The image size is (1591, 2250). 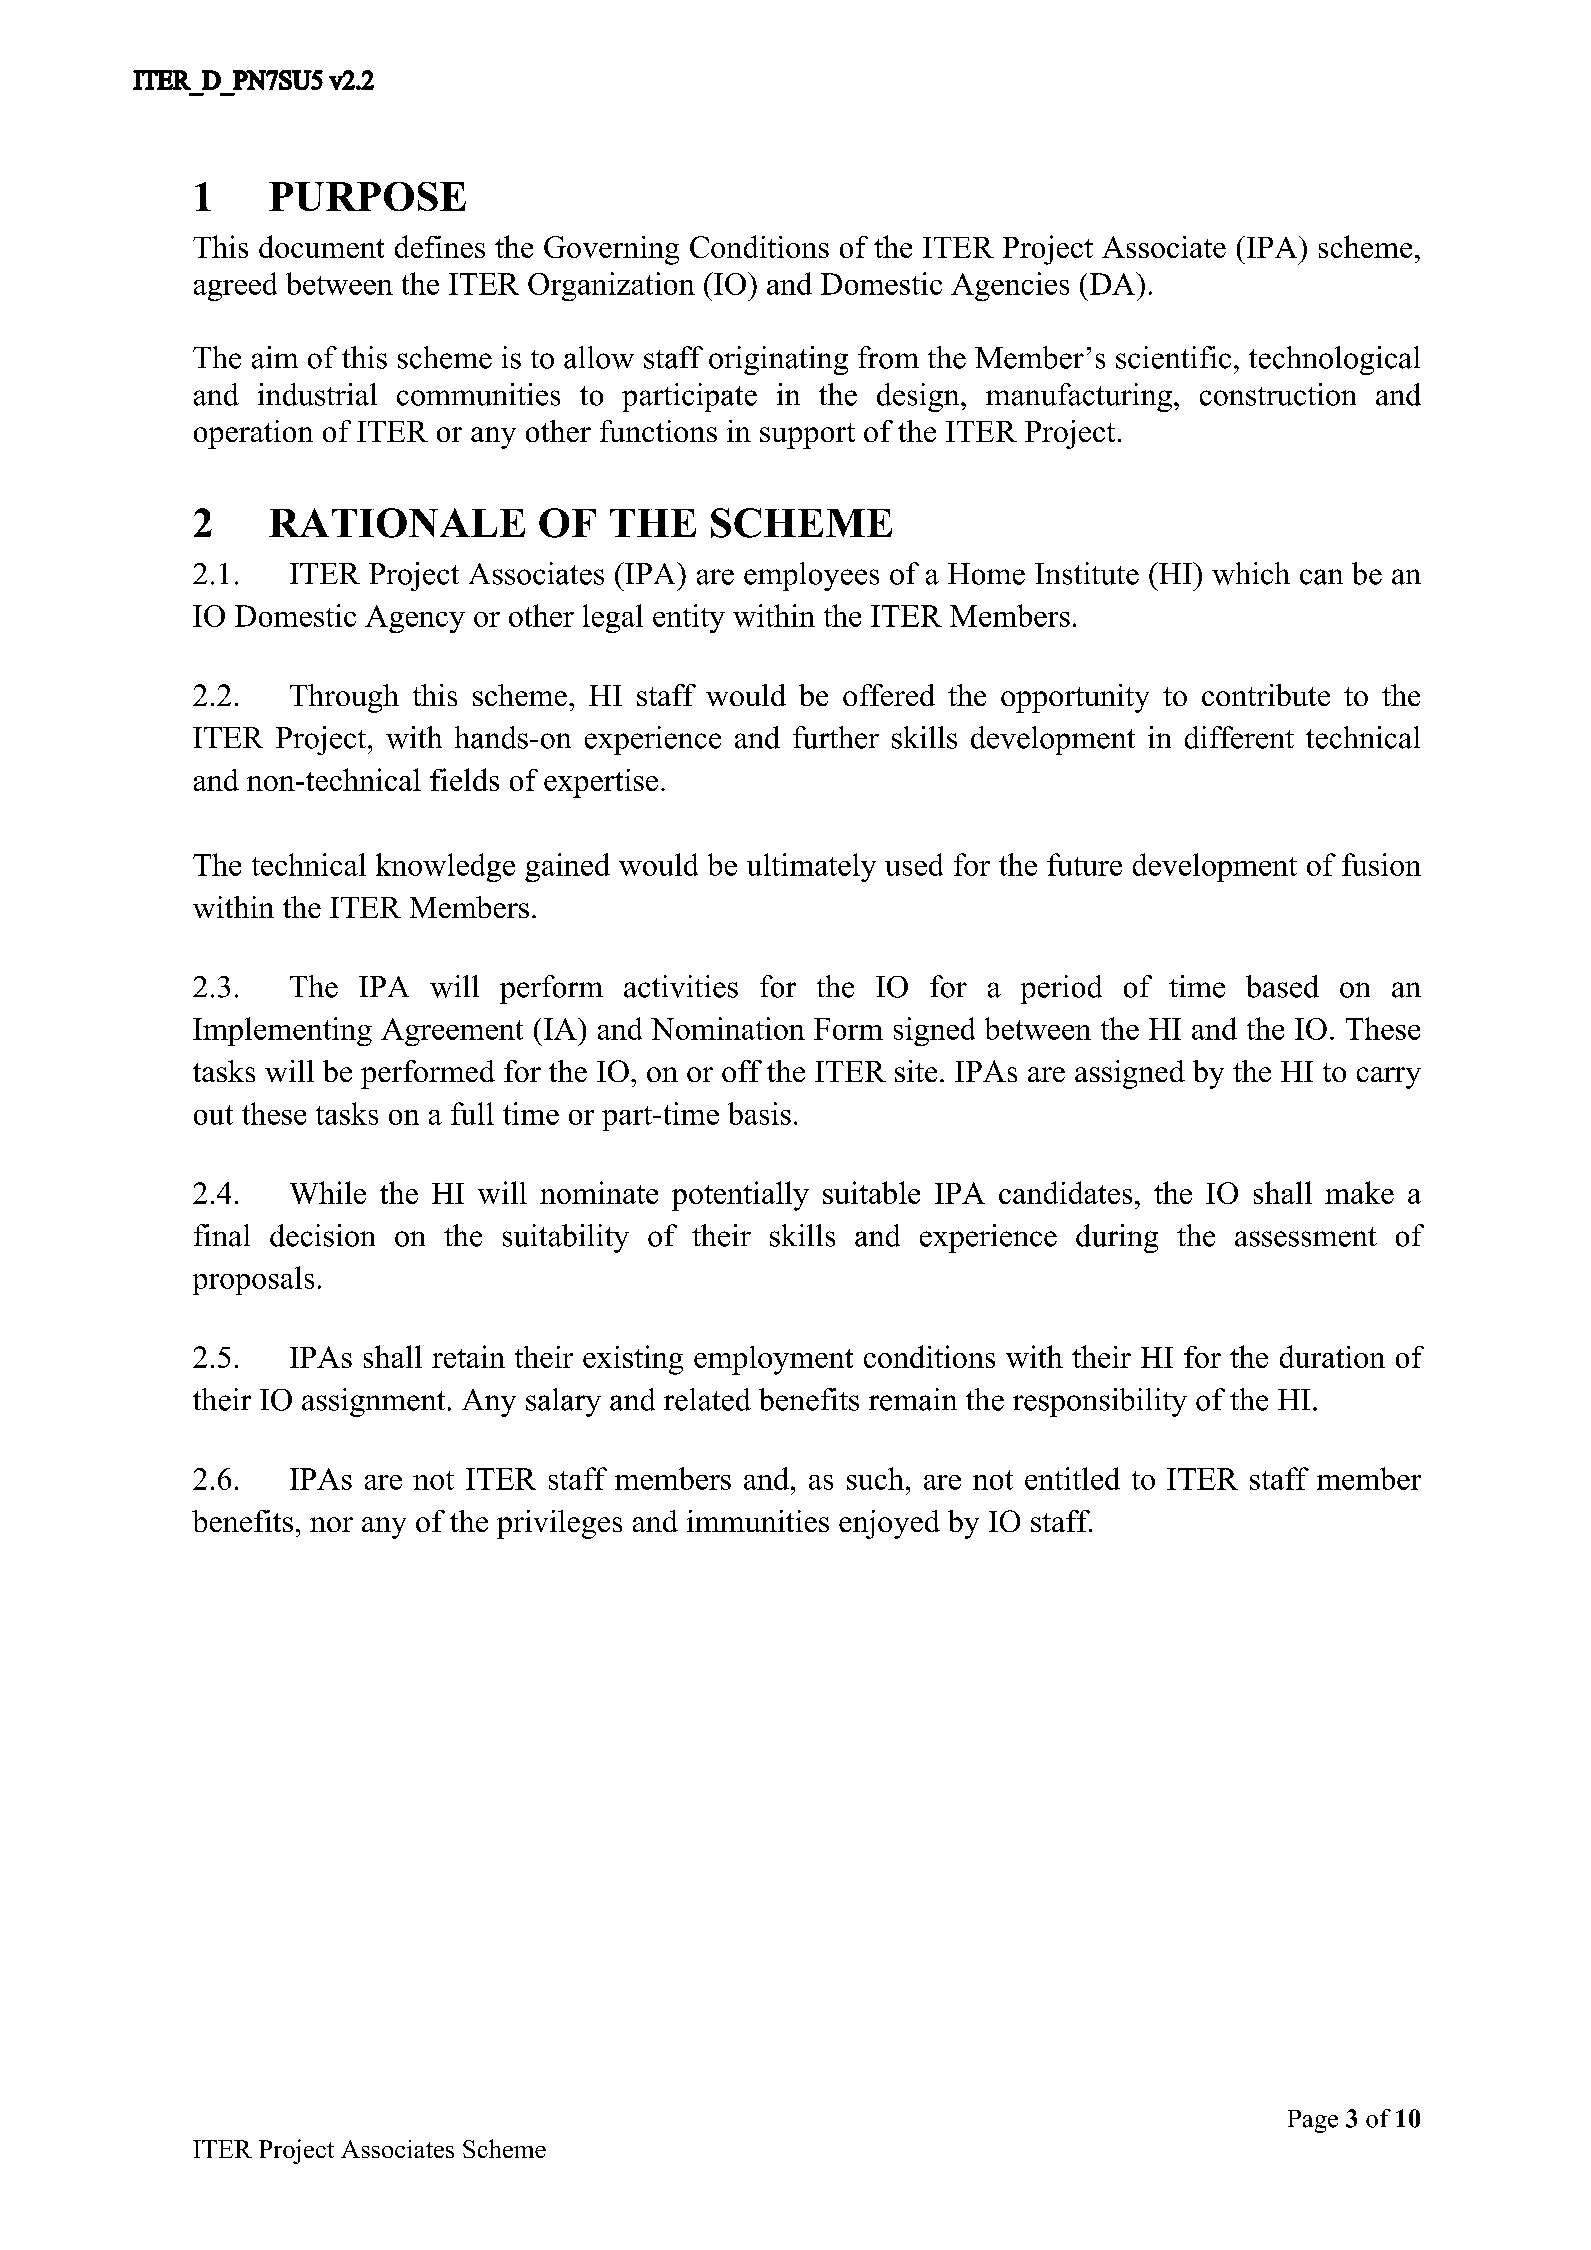 What do you see at coordinates (1072, 1478) in the screenshot?
I see `entitled` at bounding box center [1072, 1478].
